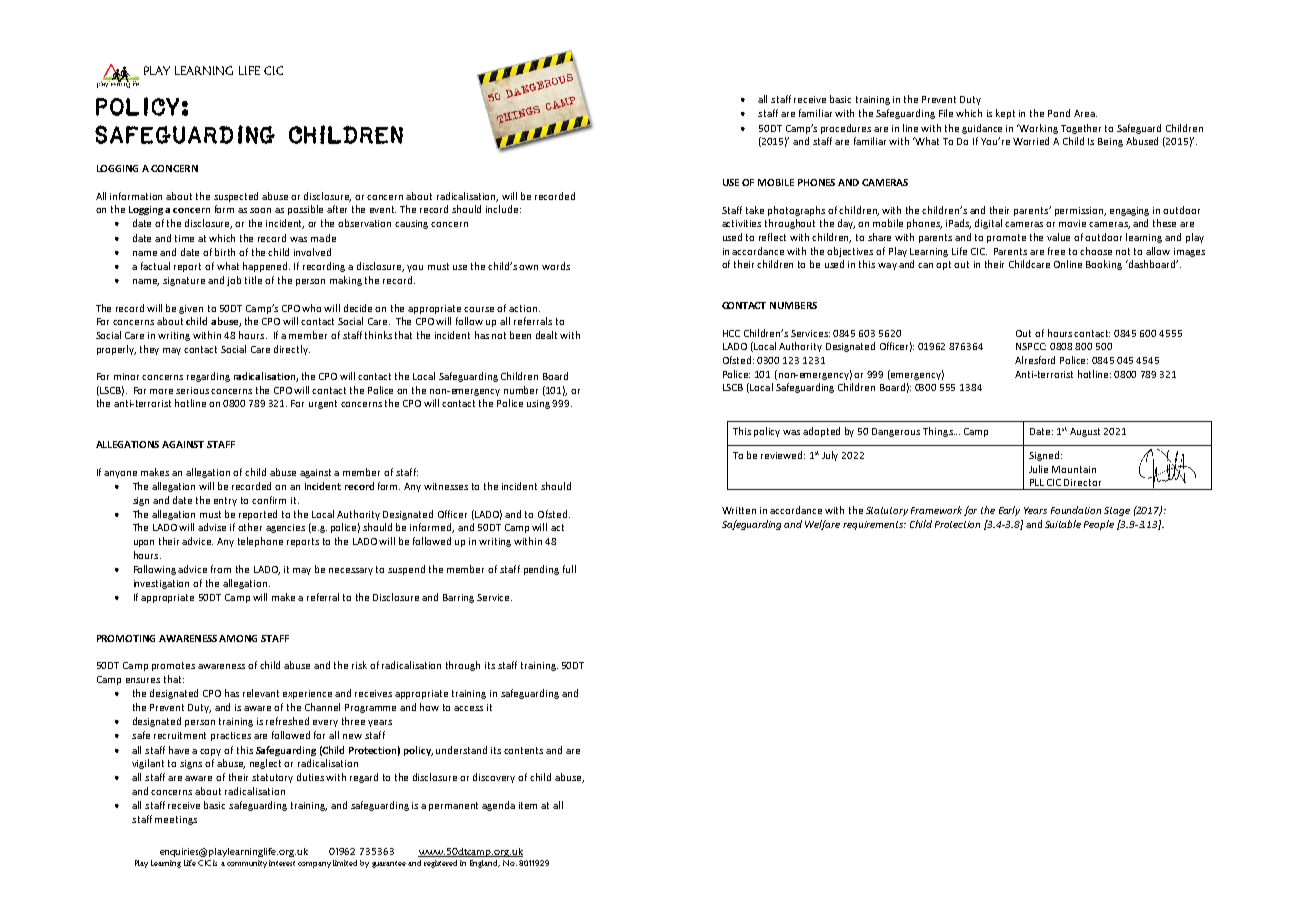 This document has height=924, width=1308. What do you see at coordinates (238, 638) in the document?
I see `AMONG` at bounding box center [238, 638].
